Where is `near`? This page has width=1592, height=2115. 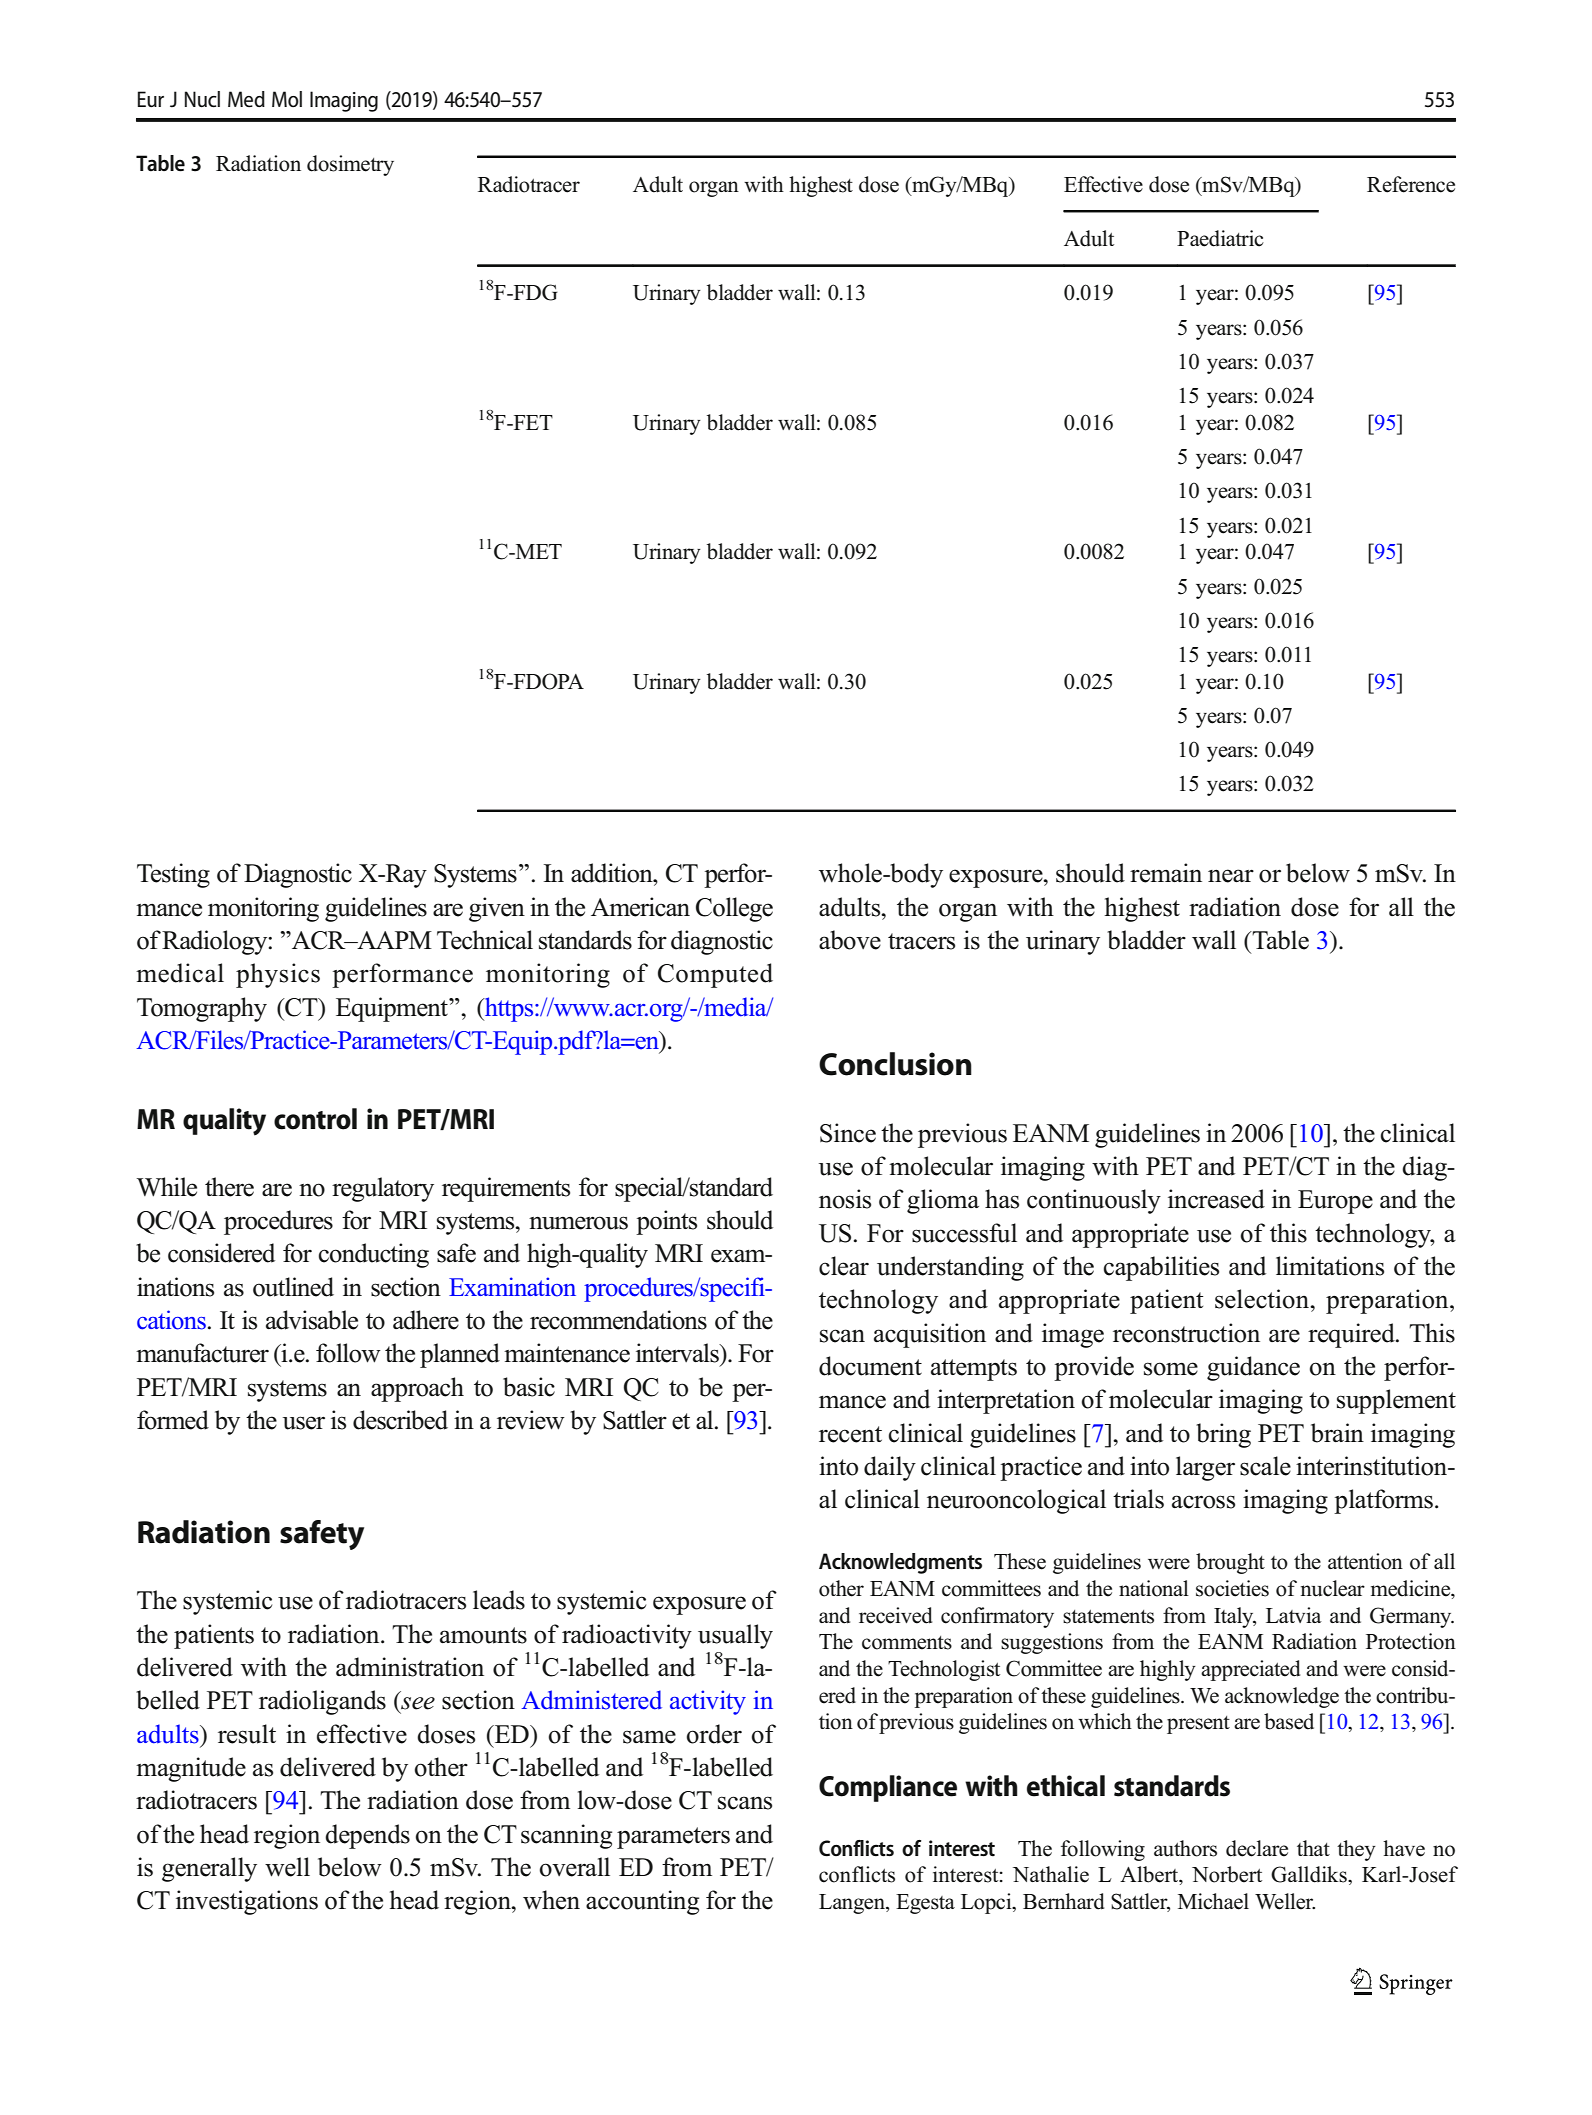
near is located at coordinates (1231, 876).
